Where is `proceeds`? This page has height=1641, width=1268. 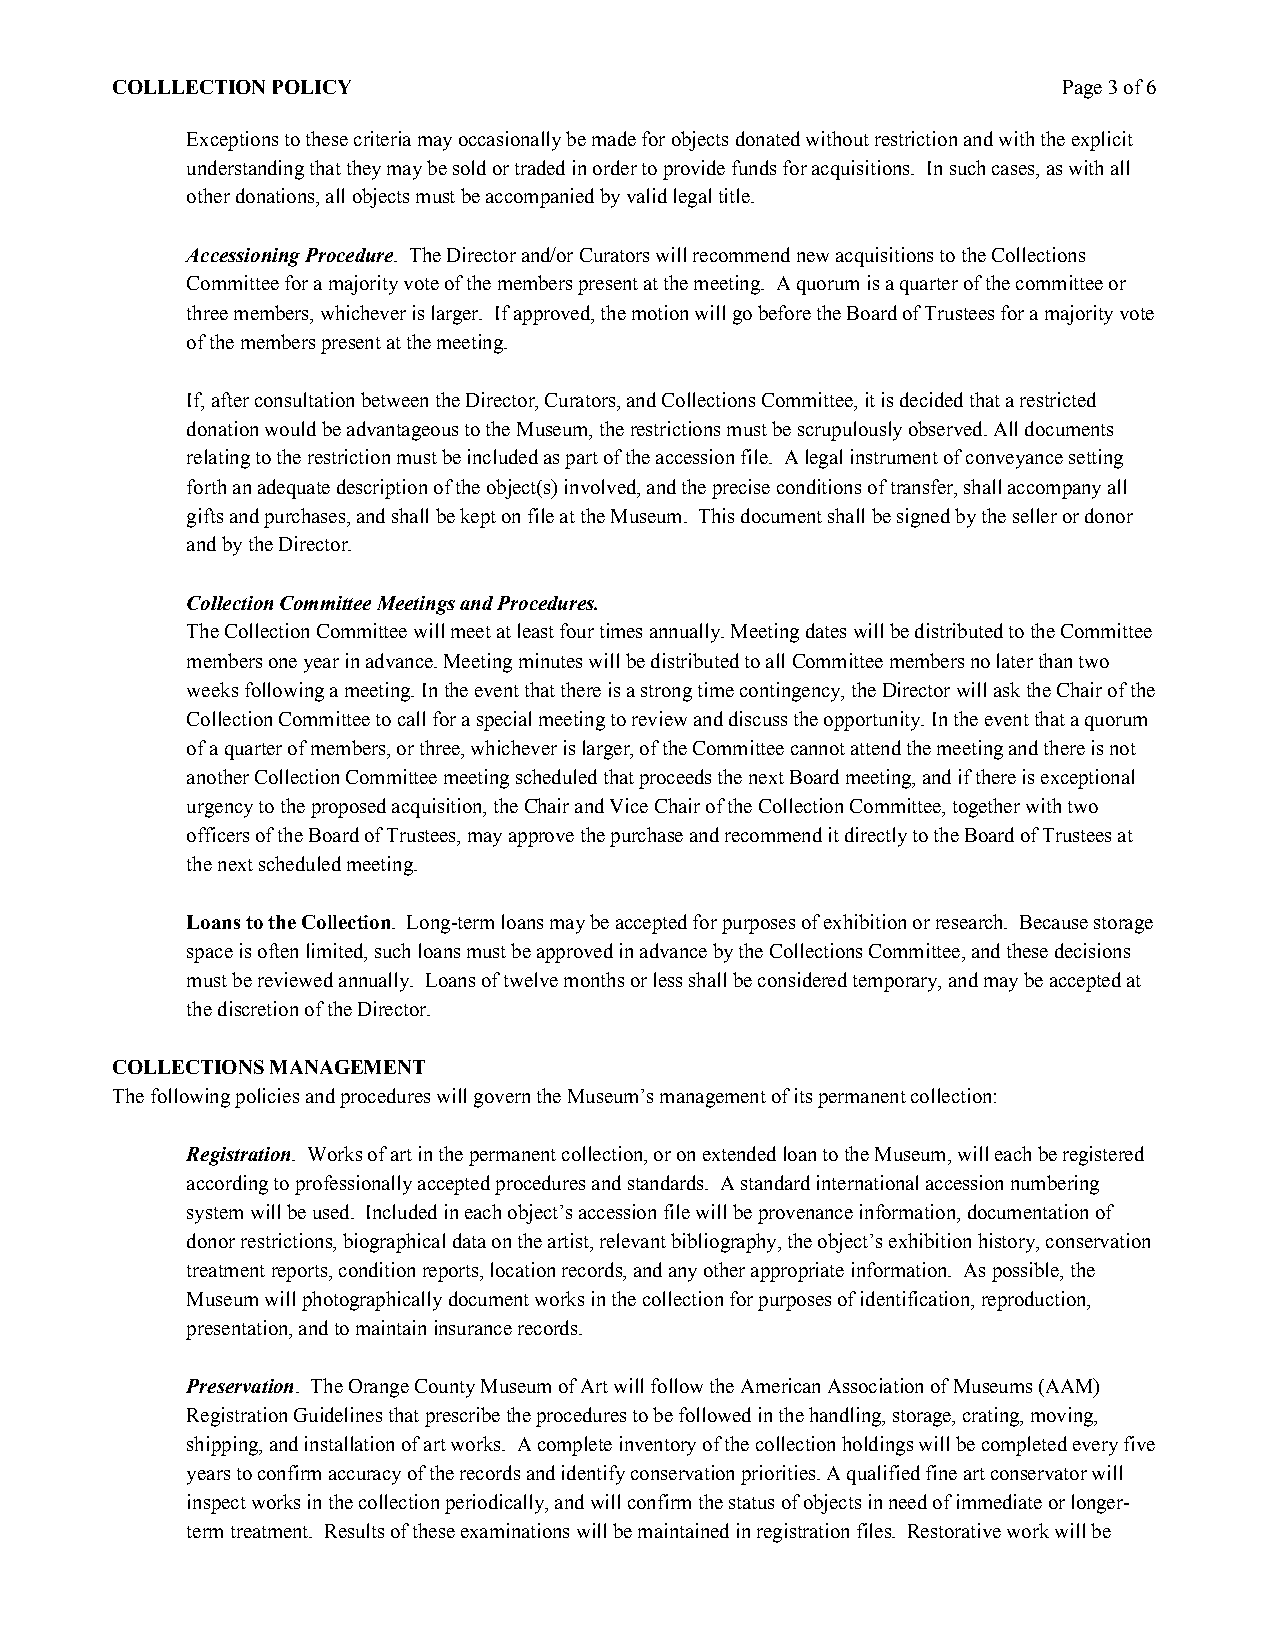 proceeds is located at coordinates (675, 779).
